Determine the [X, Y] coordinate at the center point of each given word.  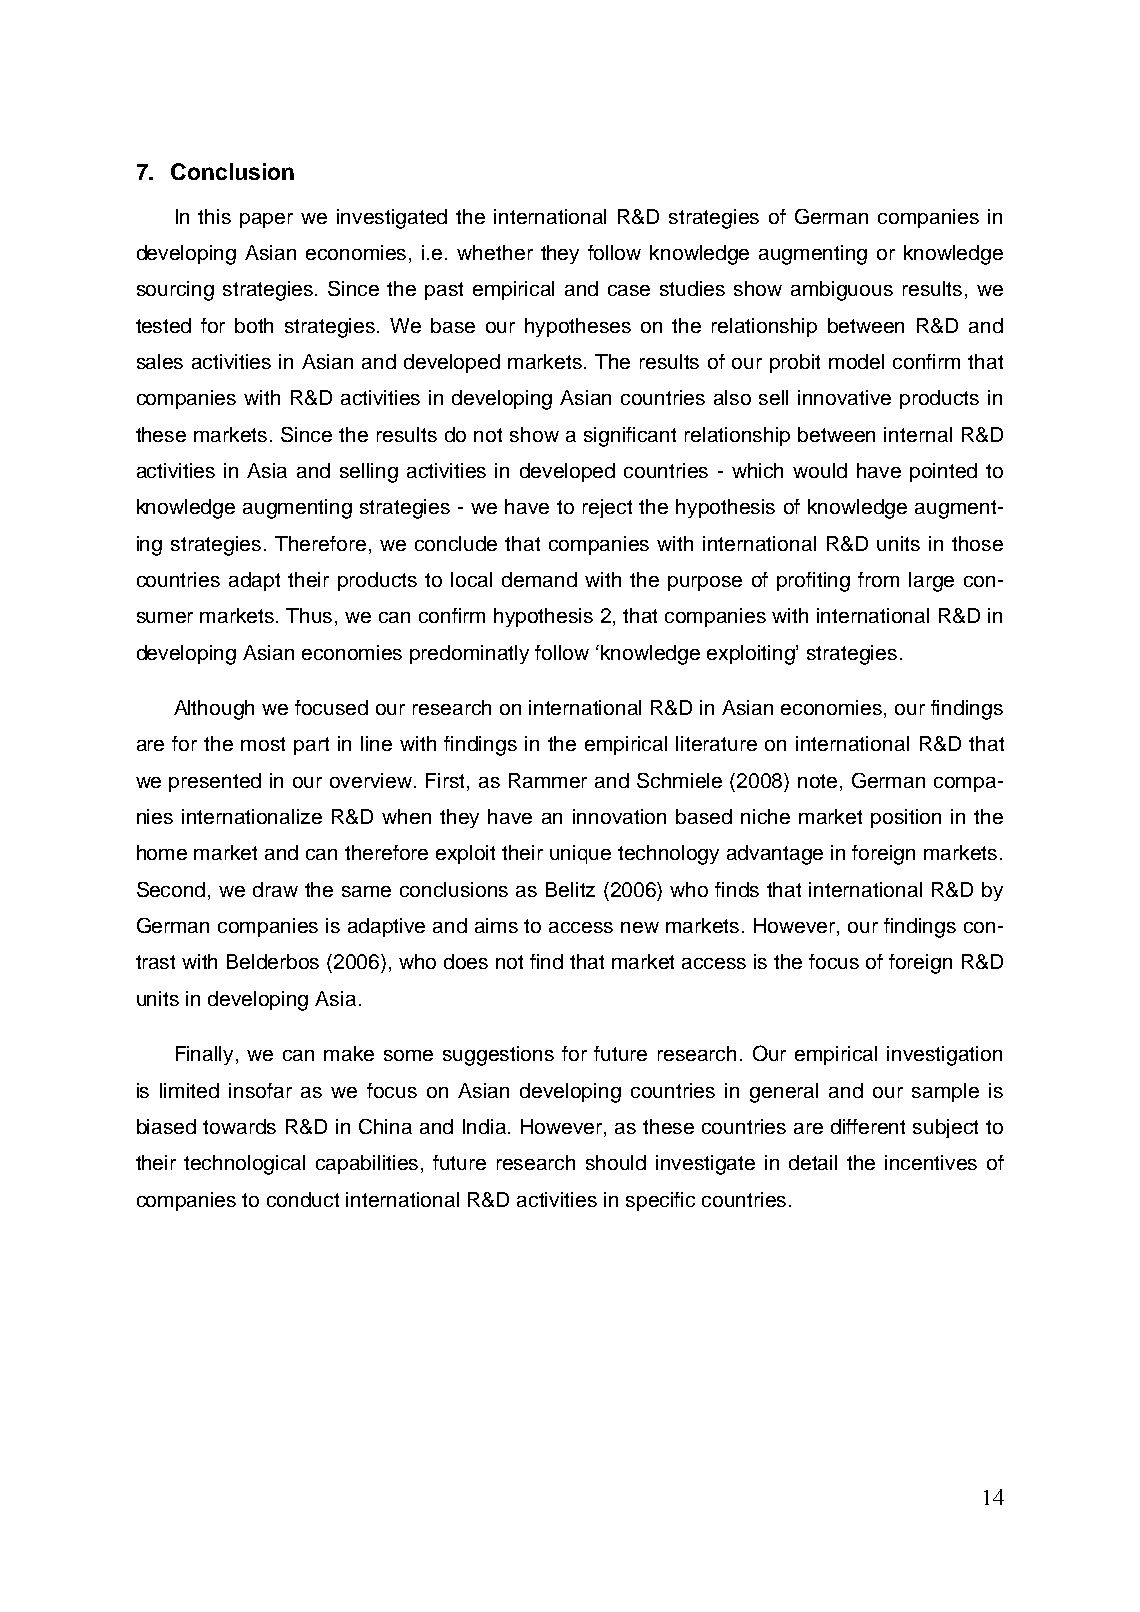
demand [539, 579]
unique [580, 854]
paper [266, 220]
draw [275, 889]
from [878, 579]
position [906, 818]
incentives [931, 1162]
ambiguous [842, 291]
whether [495, 252]
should [616, 1162]
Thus [311, 617]
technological [244, 1165]
